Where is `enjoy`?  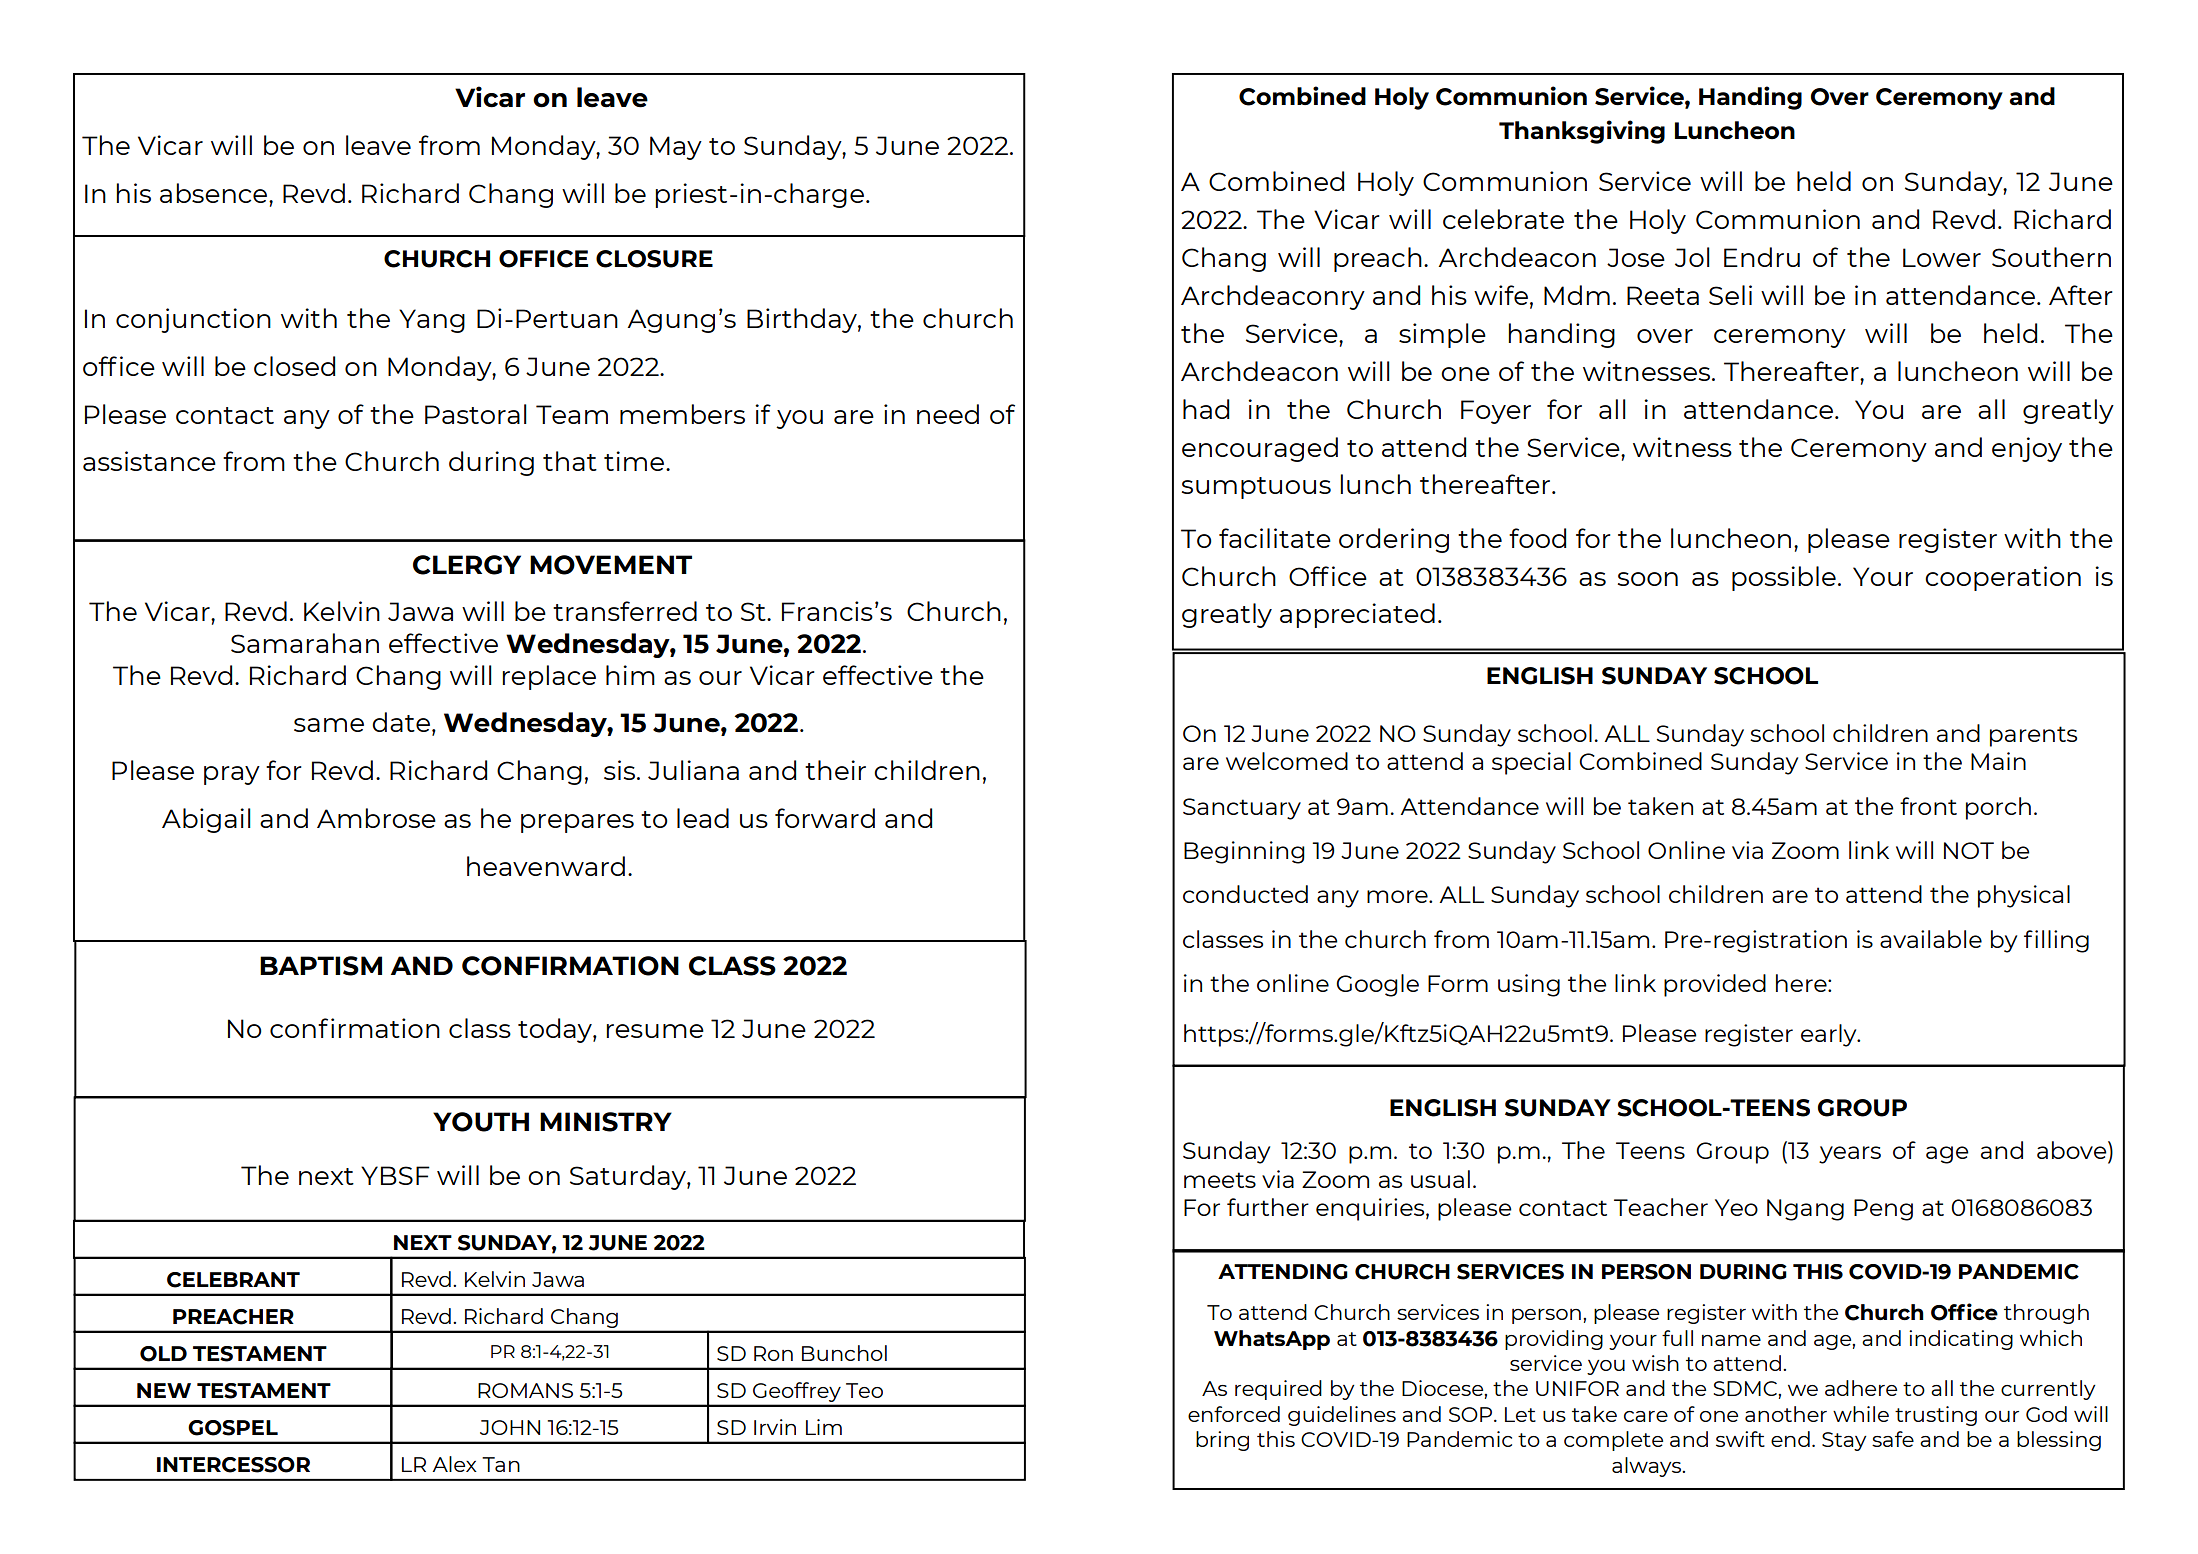 enjoy is located at coordinates (2027, 449).
